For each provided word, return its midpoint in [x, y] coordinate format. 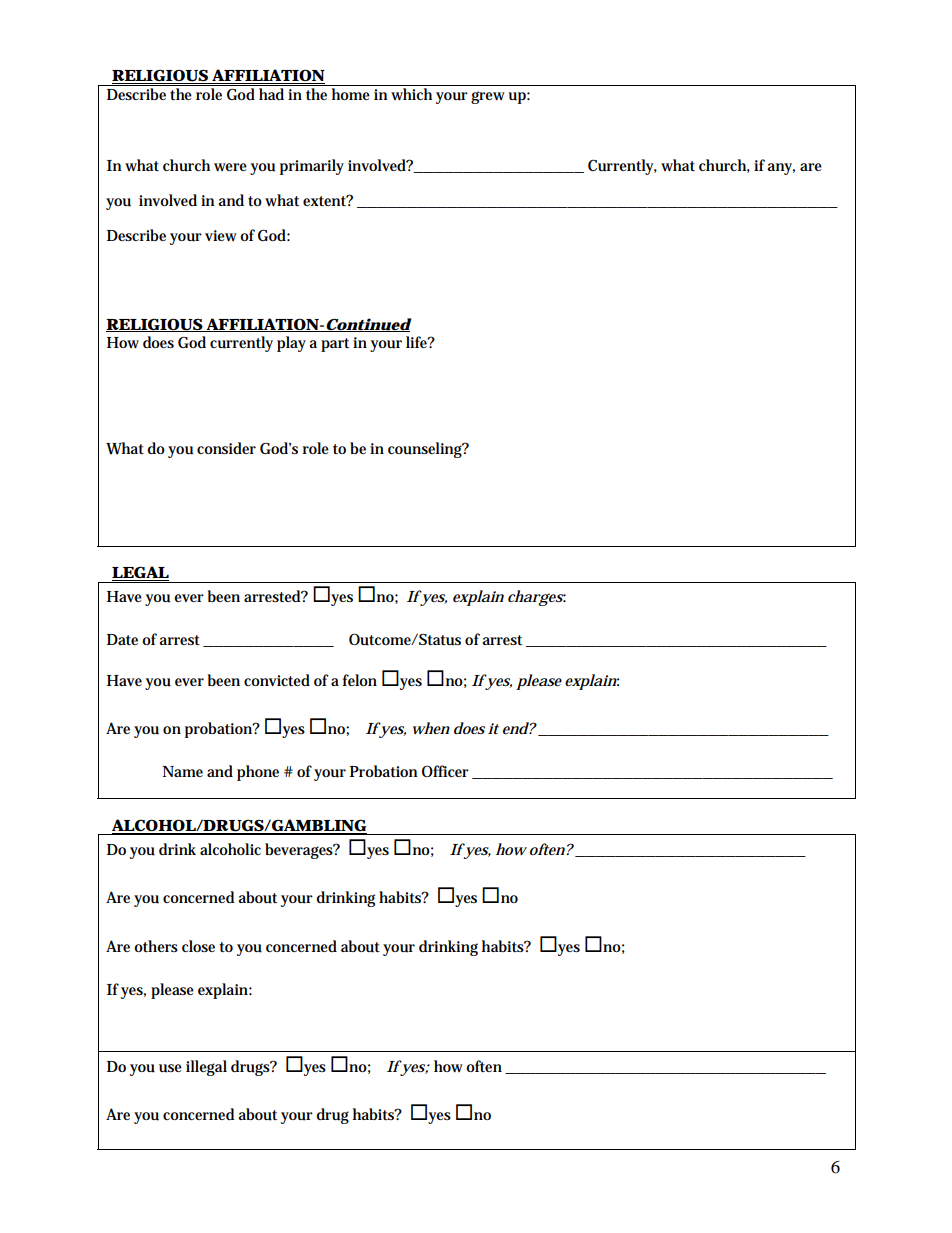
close [198, 946]
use [170, 1068]
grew [487, 97]
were [230, 167]
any [781, 169]
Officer [445, 771]
